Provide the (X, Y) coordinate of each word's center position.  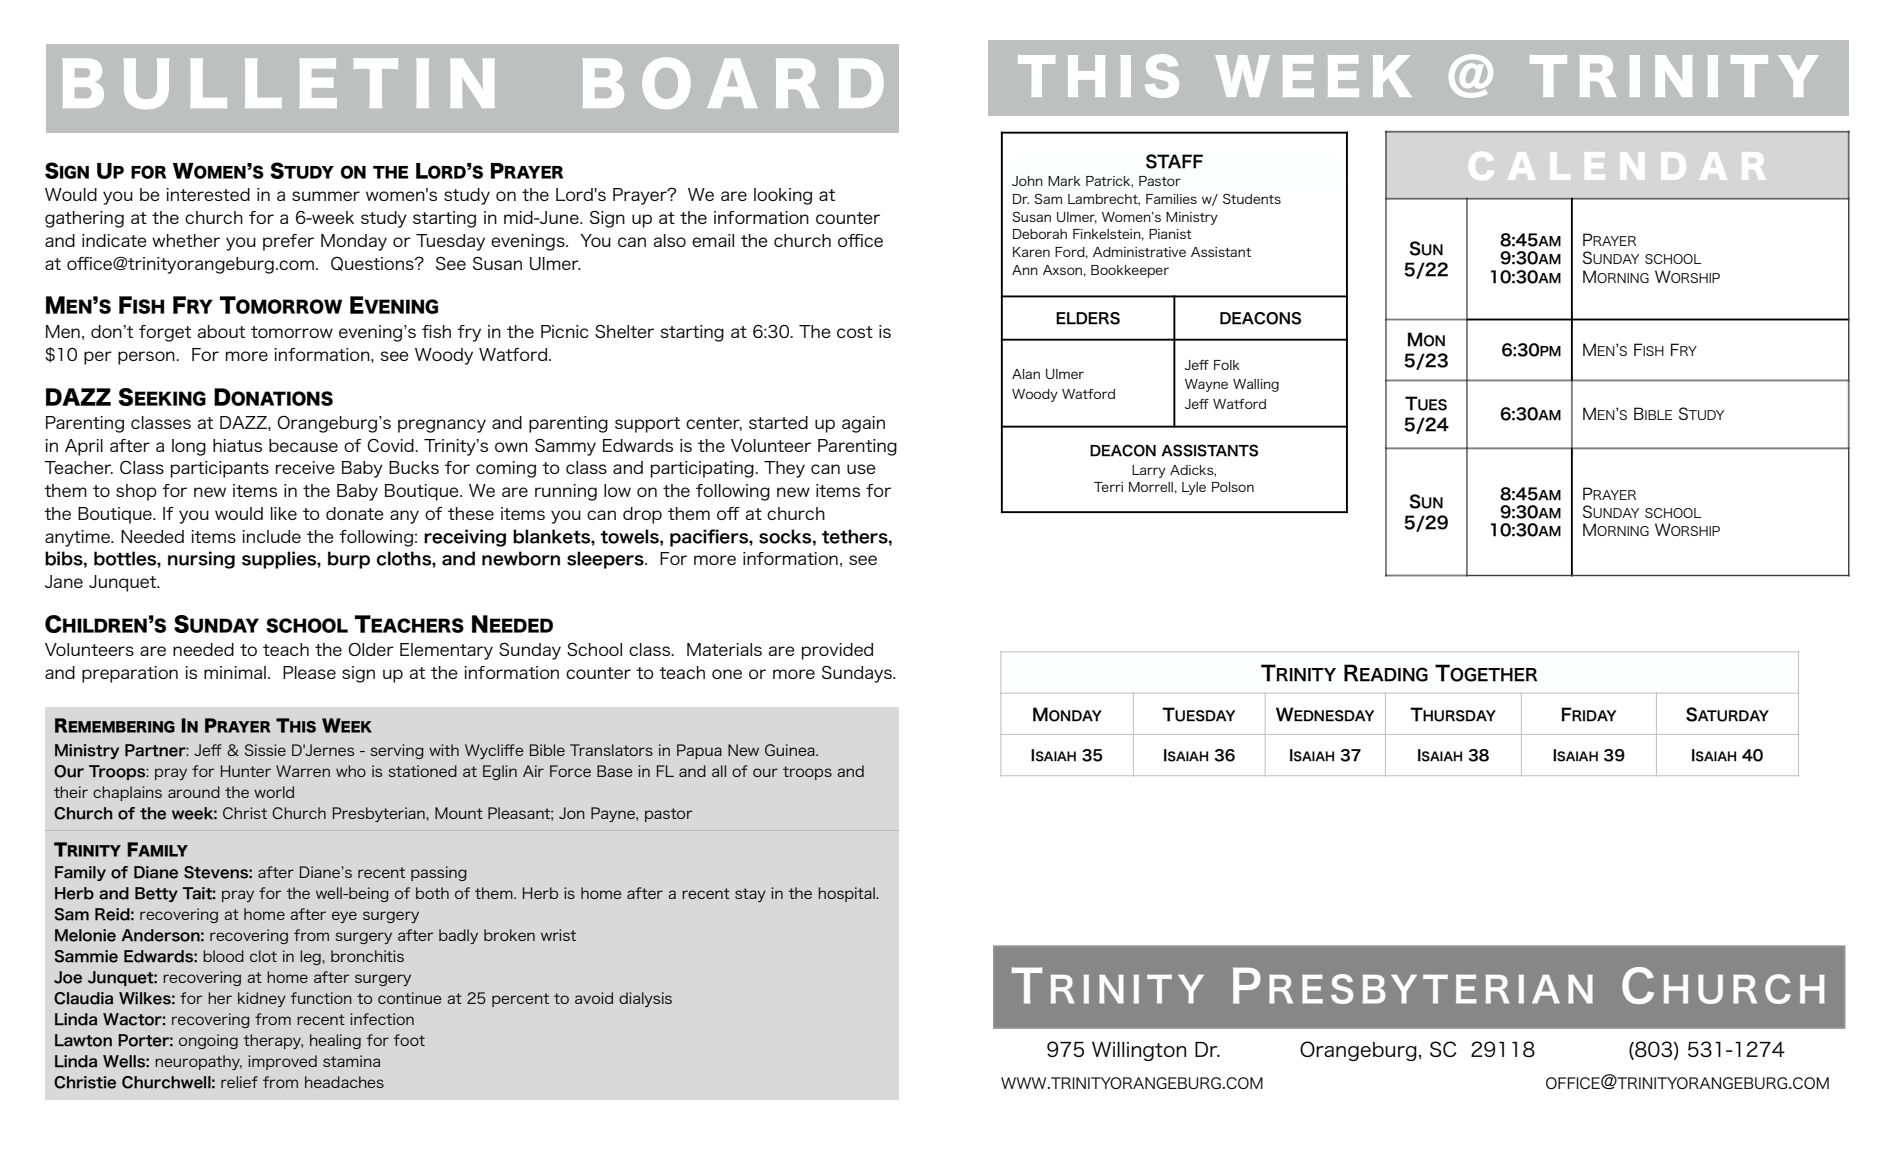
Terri (1108, 487)
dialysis (645, 999)
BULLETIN (279, 83)
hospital (847, 894)
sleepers (606, 560)
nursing (201, 560)
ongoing (208, 1041)
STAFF (1174, 161)
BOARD (733, 83)
